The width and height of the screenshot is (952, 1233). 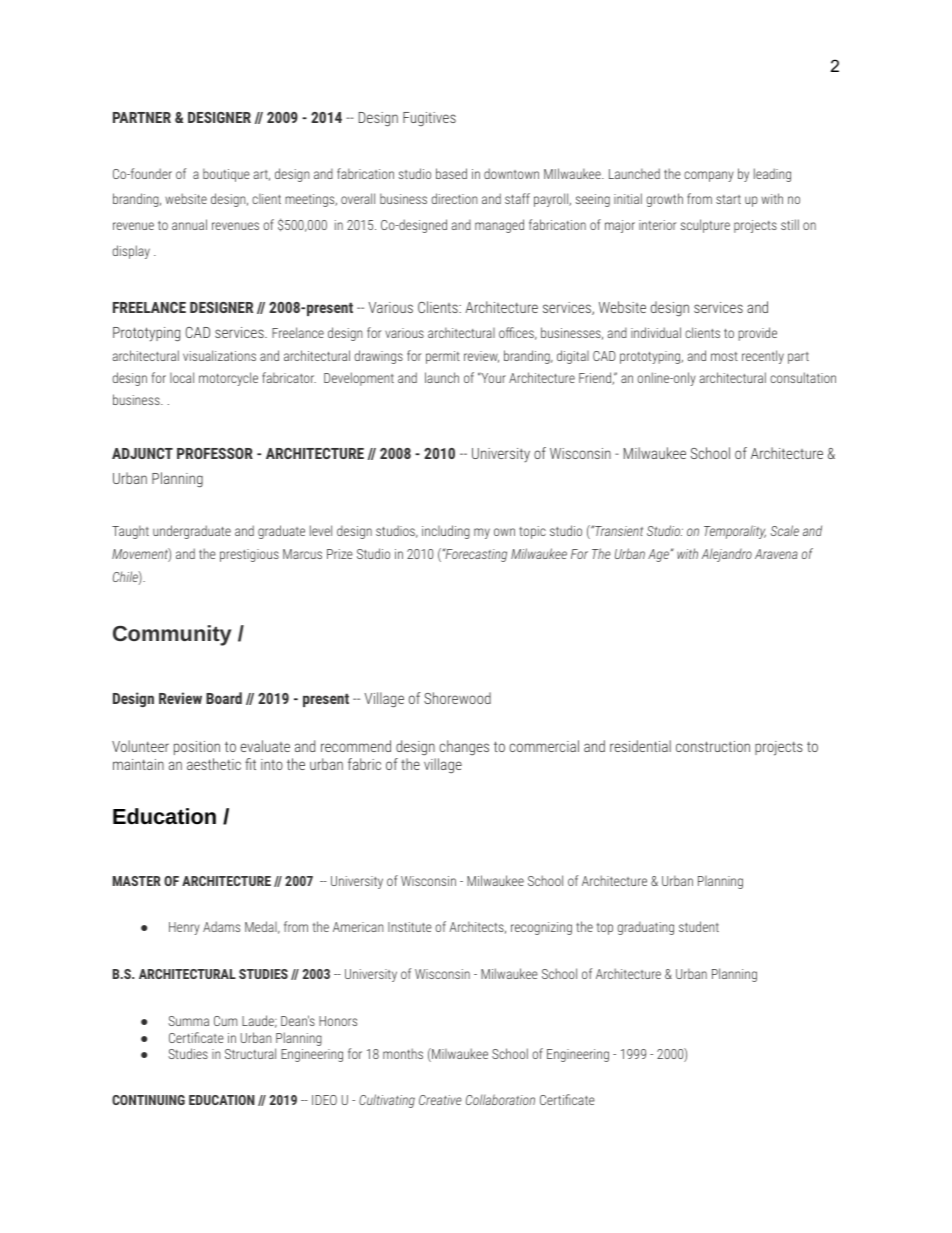 What do you see at coordinates (221, 926) in the screenshot?
I see `Adams` at bounding box center [221, 926].
